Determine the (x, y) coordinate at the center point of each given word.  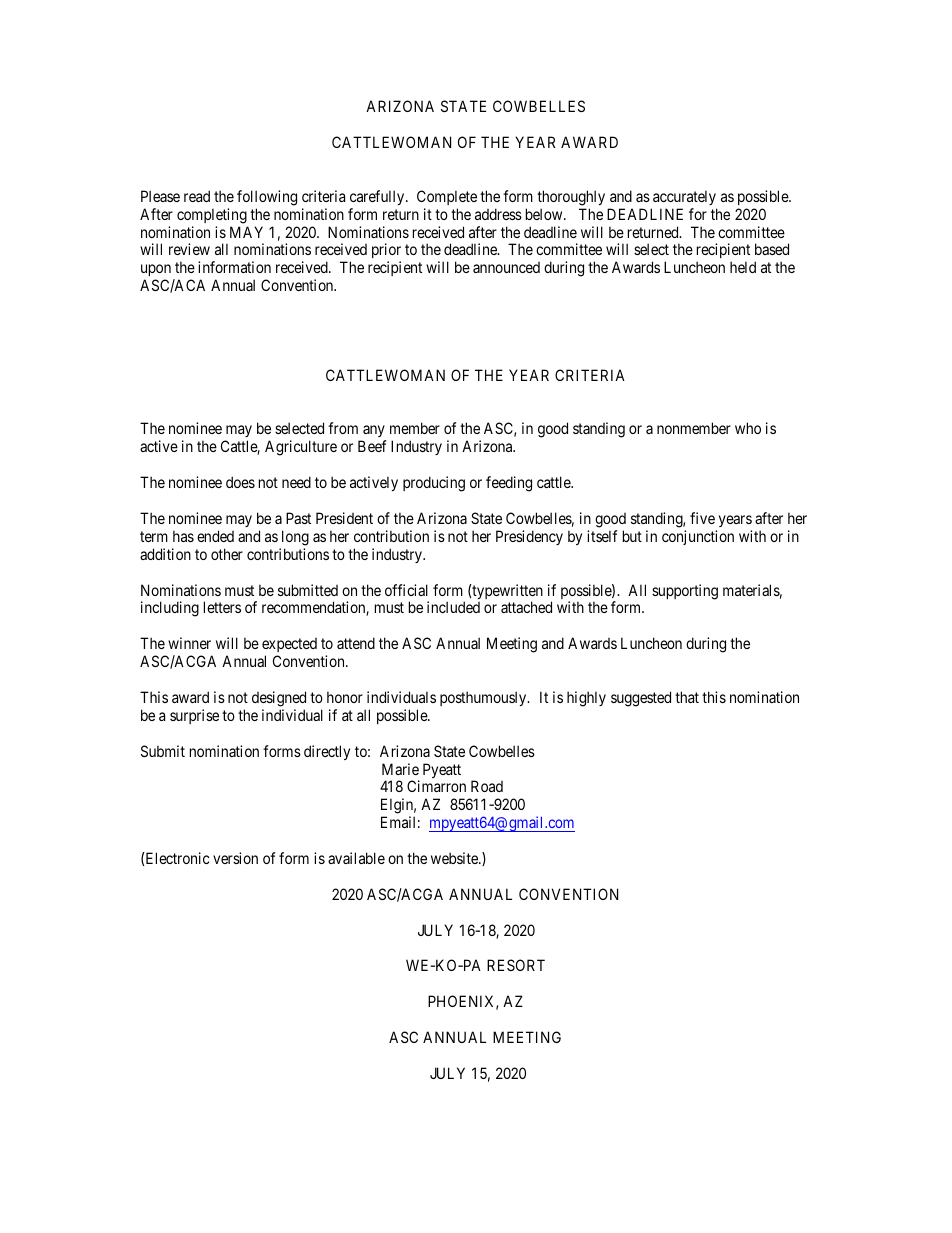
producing (434, 484)
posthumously (484, 698)
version (235, 858)
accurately (684, 197)
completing (212, 216)
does (240, 482)
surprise (194, 716)
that (687, 697)
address (498, 214)
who (748, 428)
